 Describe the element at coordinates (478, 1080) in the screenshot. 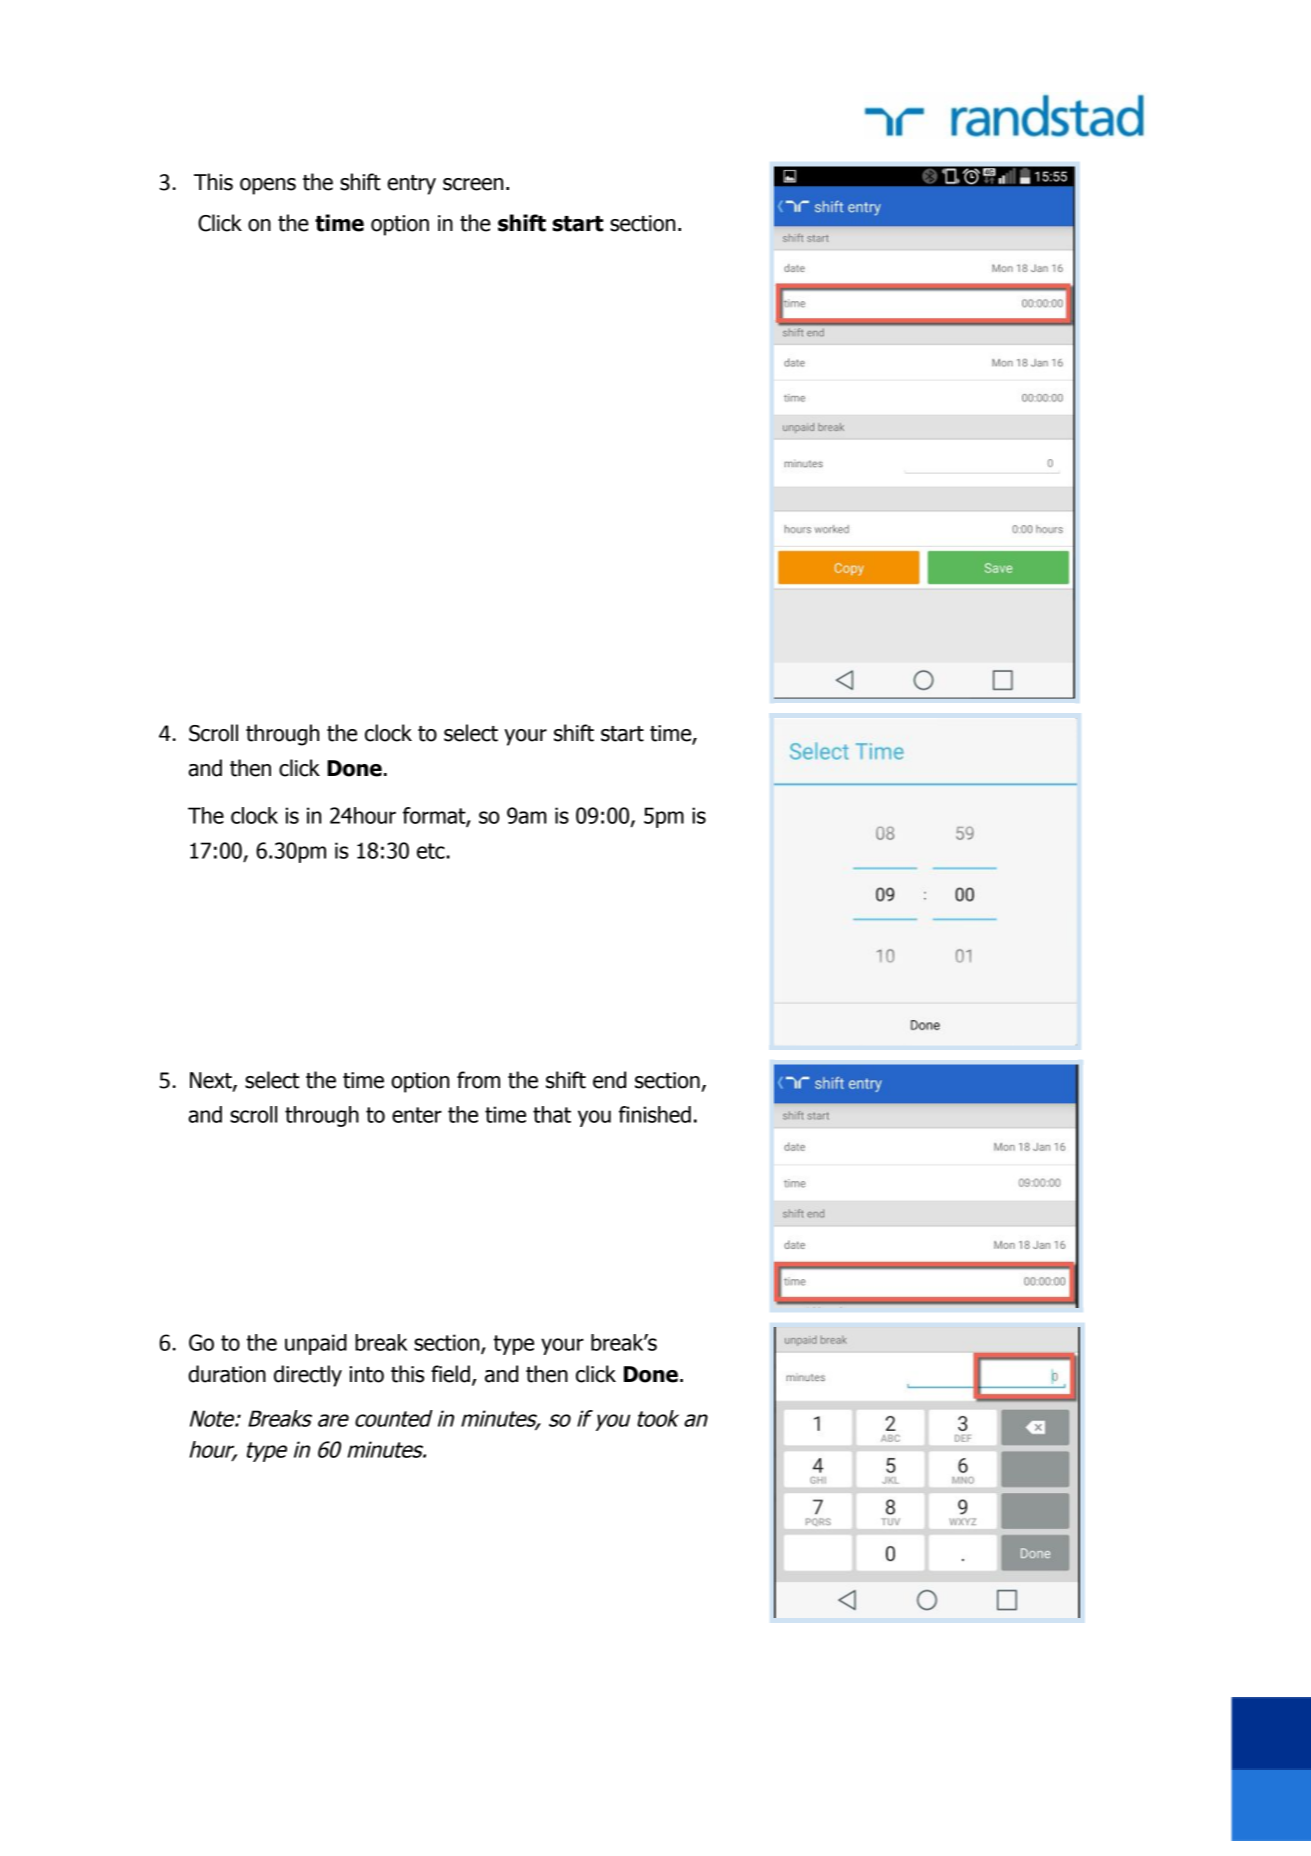

I see `from` at that location.
